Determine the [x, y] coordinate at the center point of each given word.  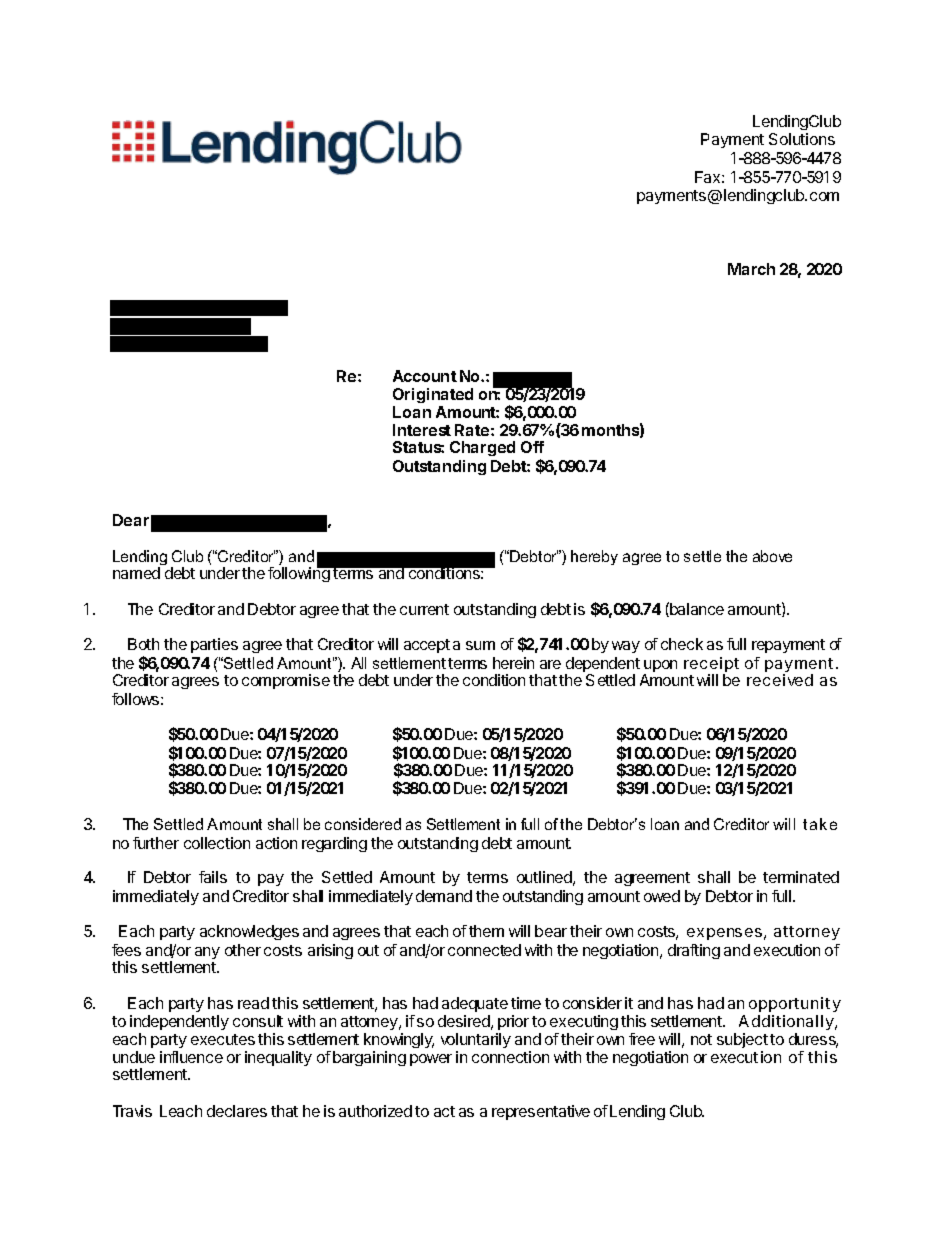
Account [425, 376]
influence [191, 1057]
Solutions [802, 139]
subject [742, 1042]
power [431, 1060]
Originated [433, 395]
